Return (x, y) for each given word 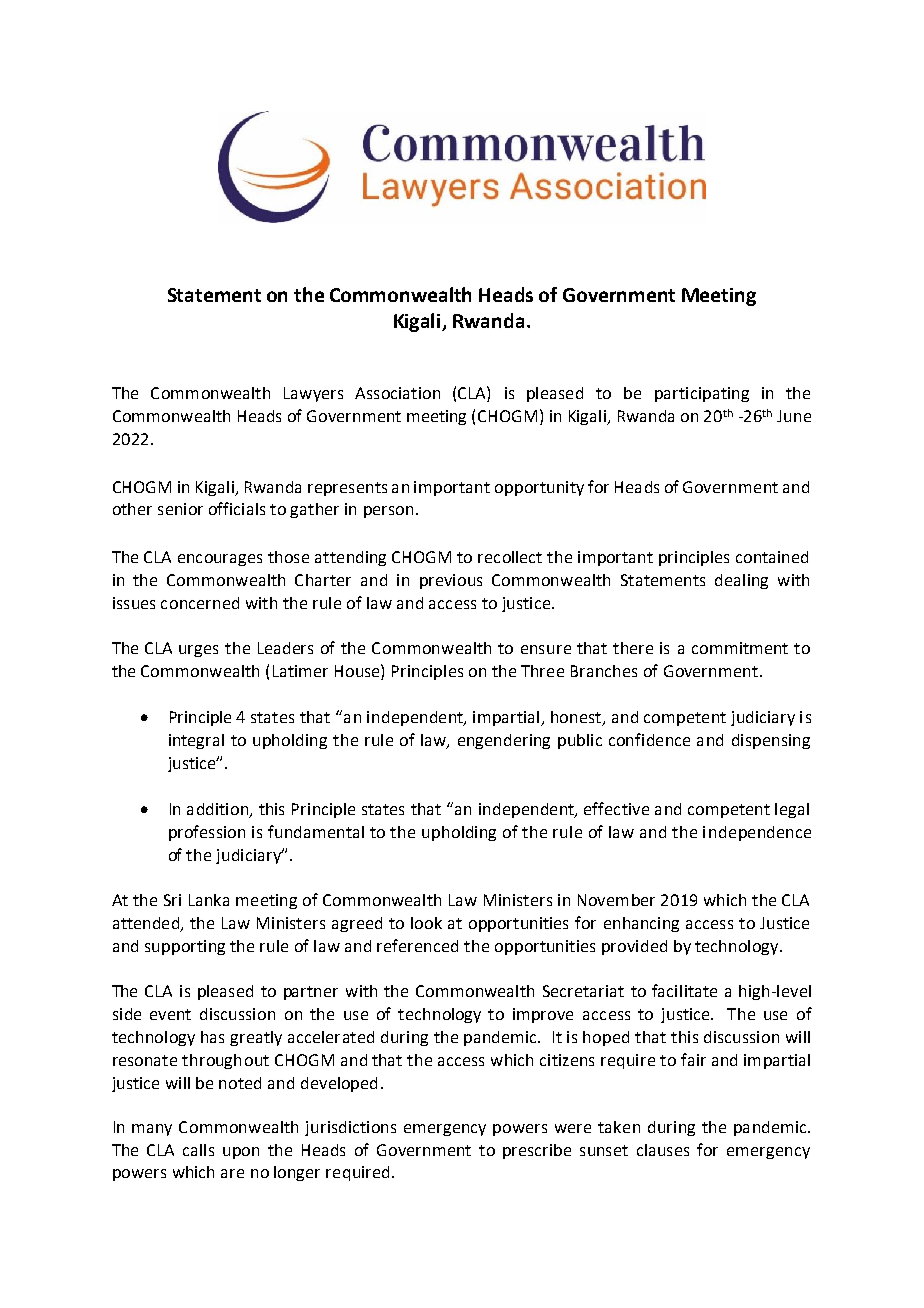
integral (196, 741)
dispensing (771, 741)
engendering (504, 741)
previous (451, 581)
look (426, 923)
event (170, 1014)
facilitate (684, 990)
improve (543, 1015)
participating (702, 394)
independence (757, 833)
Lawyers (313, 394)
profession (207, 833)
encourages (220, 560)
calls (198, 1150)
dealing (741, 581)
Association (397, 393)
